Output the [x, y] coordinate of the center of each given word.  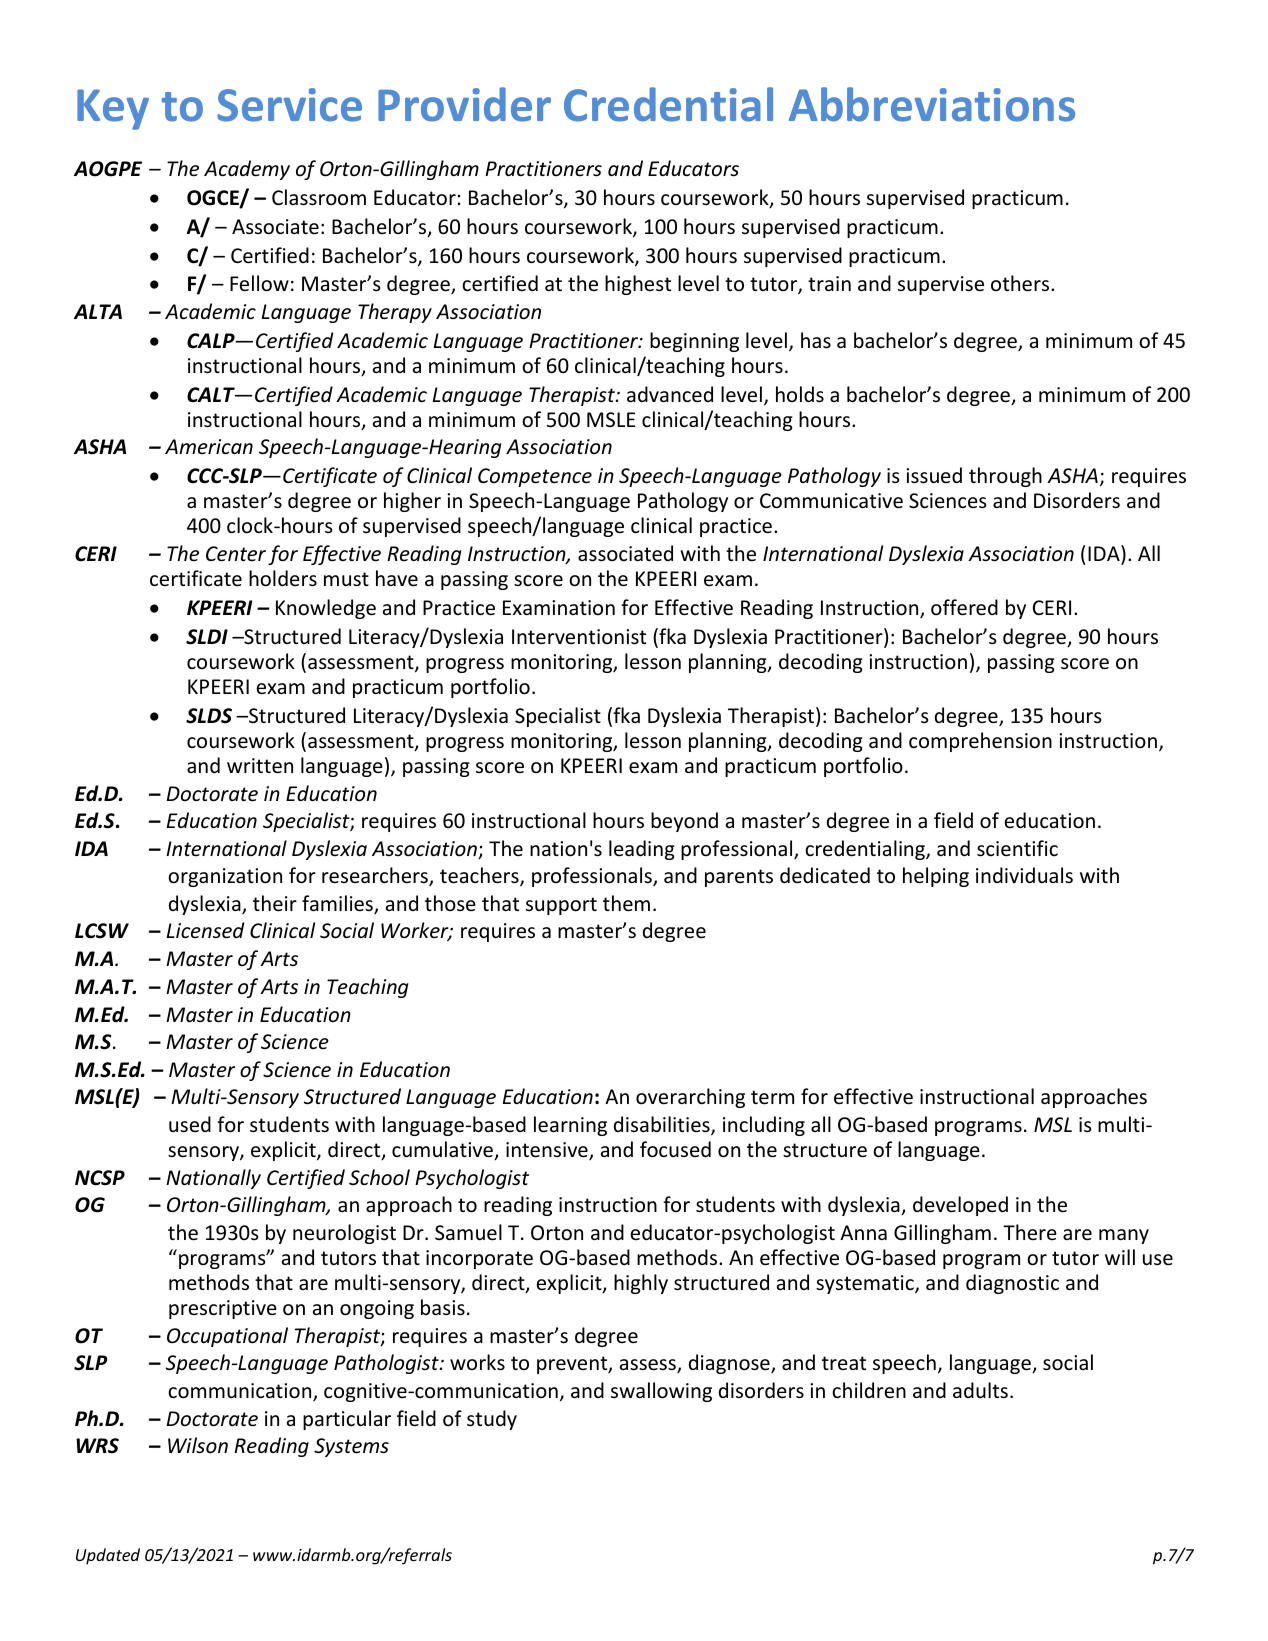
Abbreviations [932, 104]
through [1005, 477]
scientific [1017, 848]
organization [225, 877]
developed [960, 1206]
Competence [535, 477]
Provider [464, 104]
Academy [247, 170]
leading [642, 850]
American [209, 446]
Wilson [198, 1445]
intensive [548, 1151]
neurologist [344, 1234]
